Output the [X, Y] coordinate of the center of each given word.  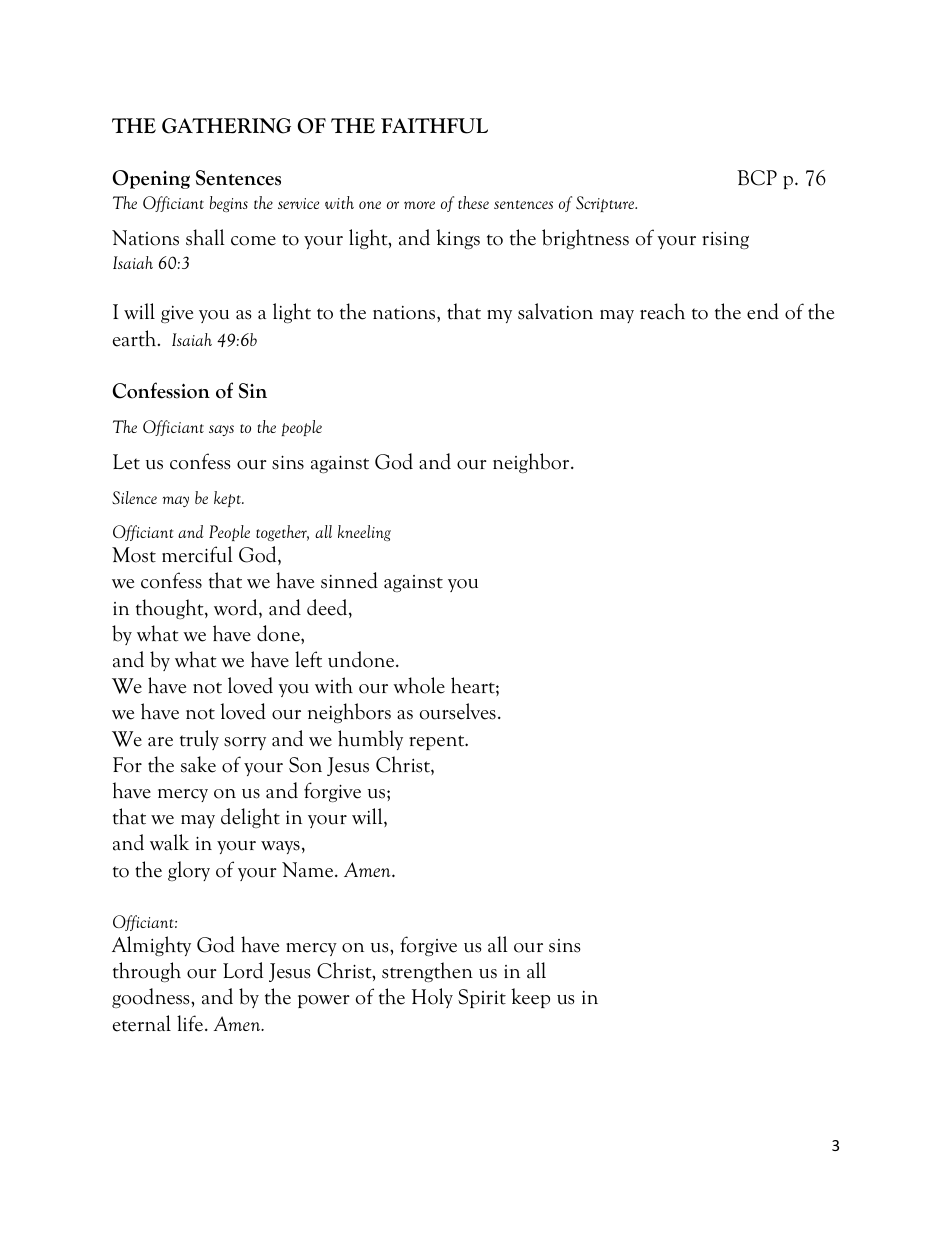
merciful [197, 554]
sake [198, 764]
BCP [757, 178]
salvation [555, 311]
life [190, 1023]
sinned [349, 580]
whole [419, 685]
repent [438, 742]
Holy [432, 998]
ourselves [458, 711]
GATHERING [226, 126]
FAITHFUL [434, 126]
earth [136, 338]
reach [662, 311]
